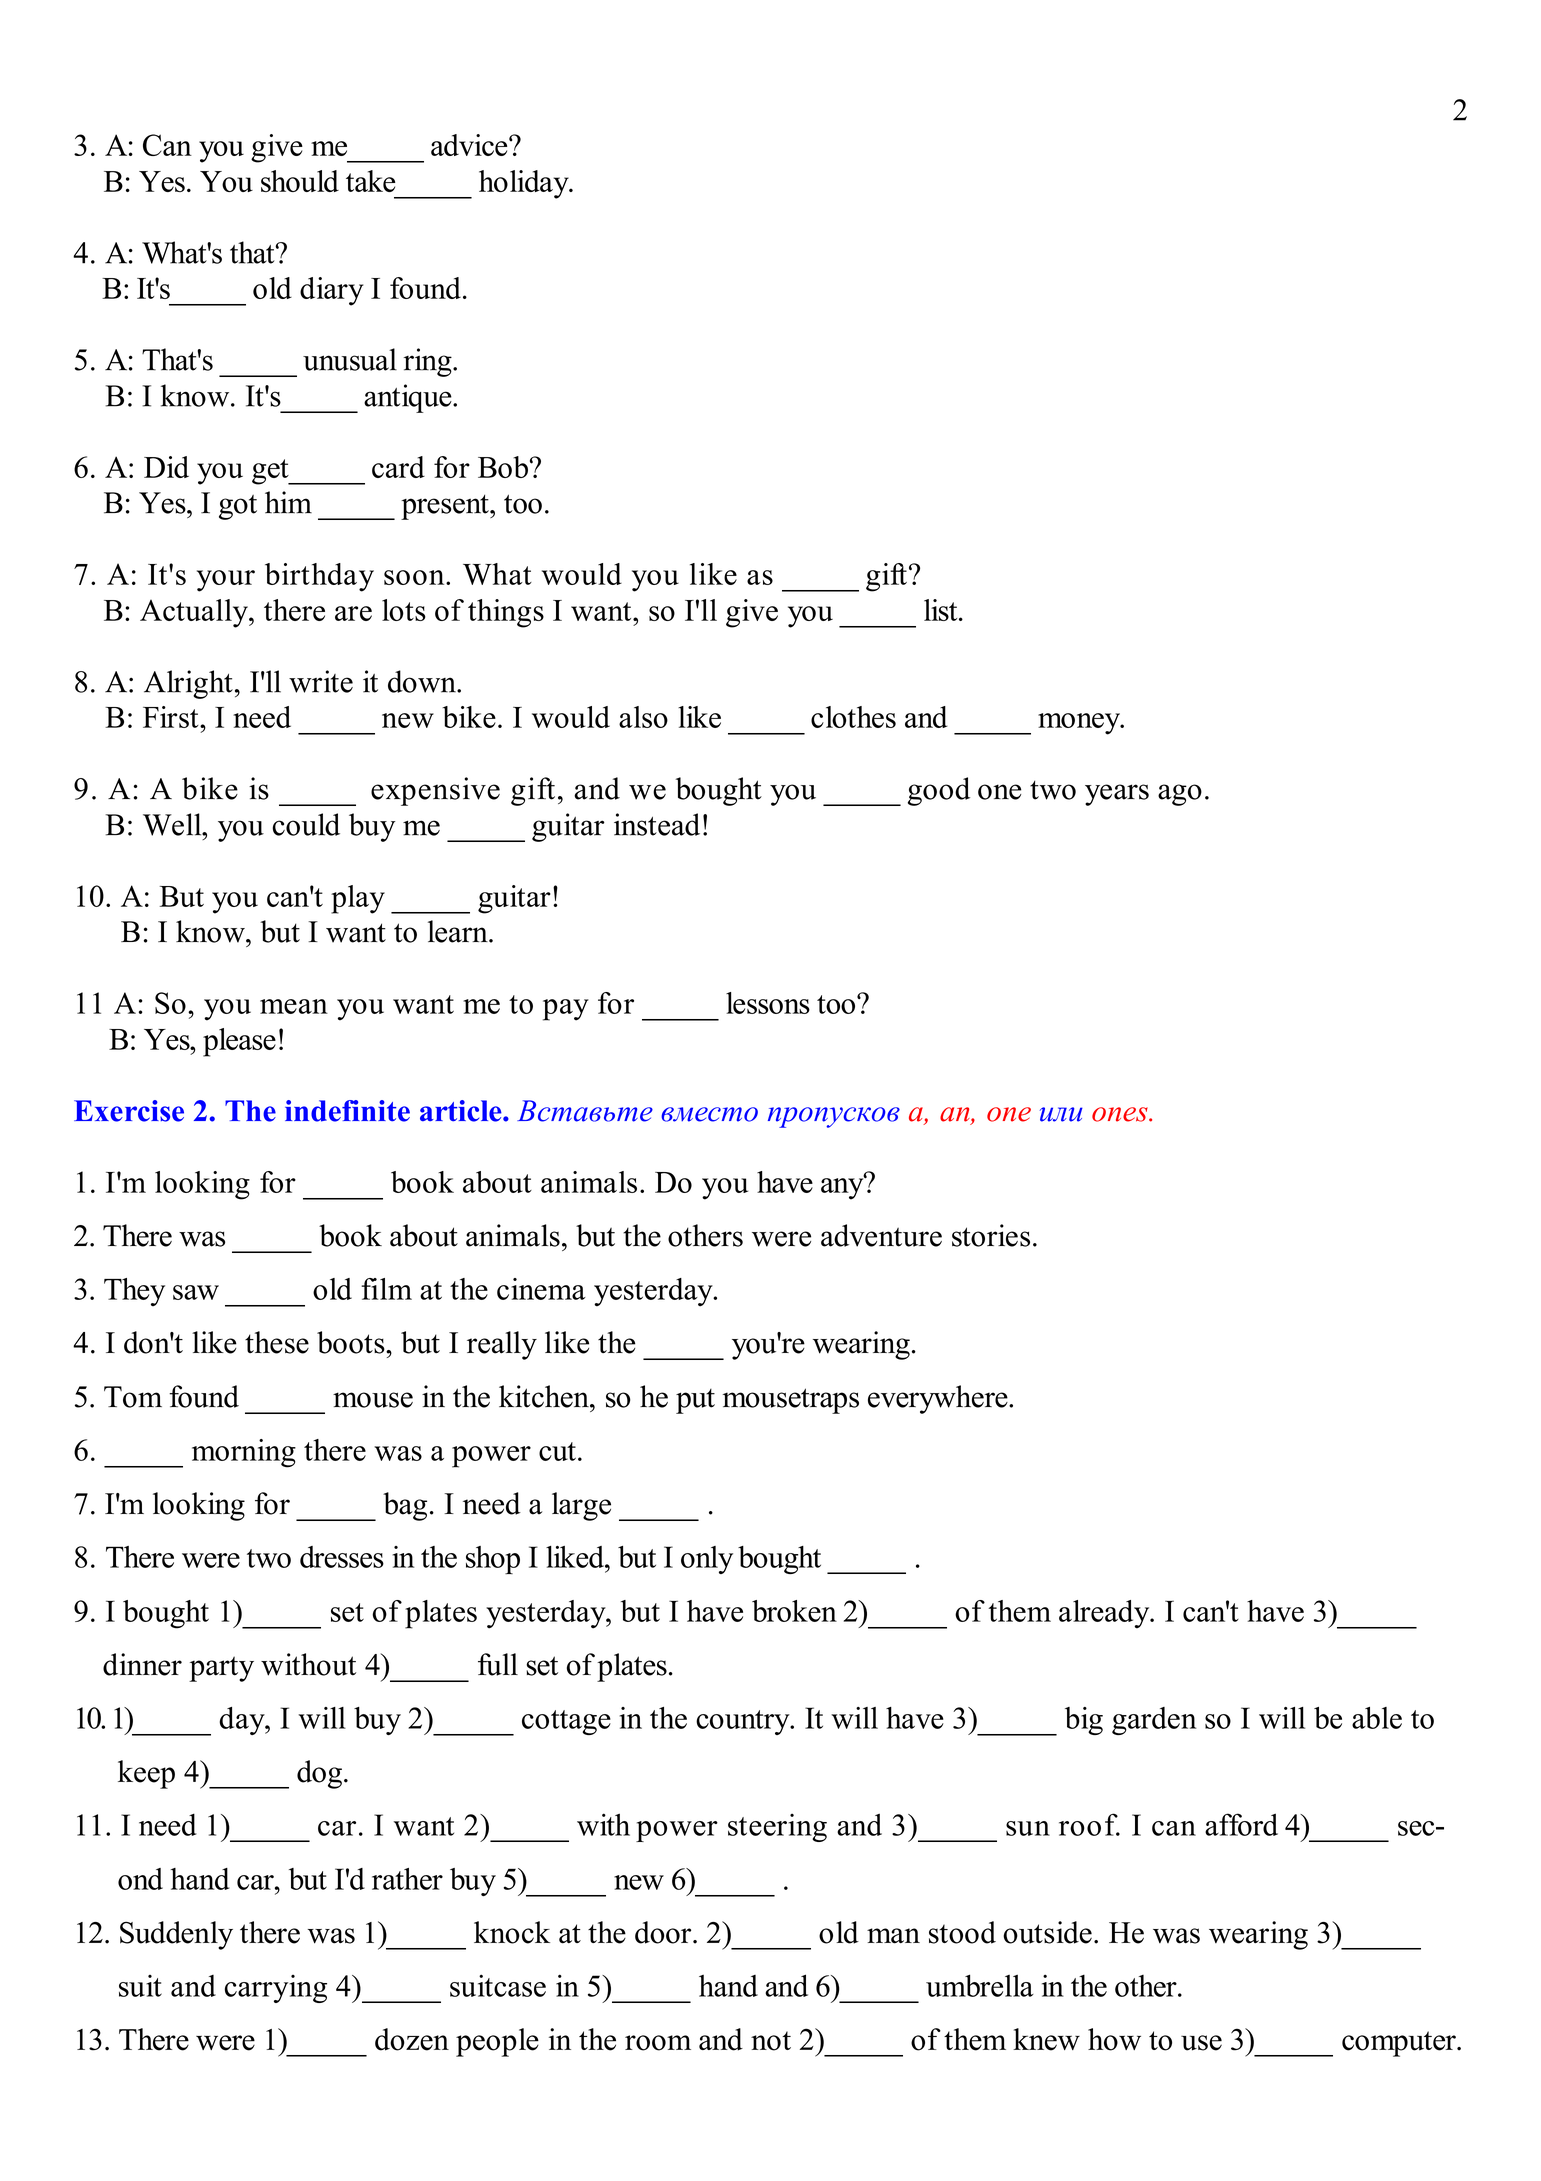 This screenshot has width=1541, height=2181. What do you see at coordinates (942, 610) in the screenshot?
I see `list` at bounding box center [942, 610].
